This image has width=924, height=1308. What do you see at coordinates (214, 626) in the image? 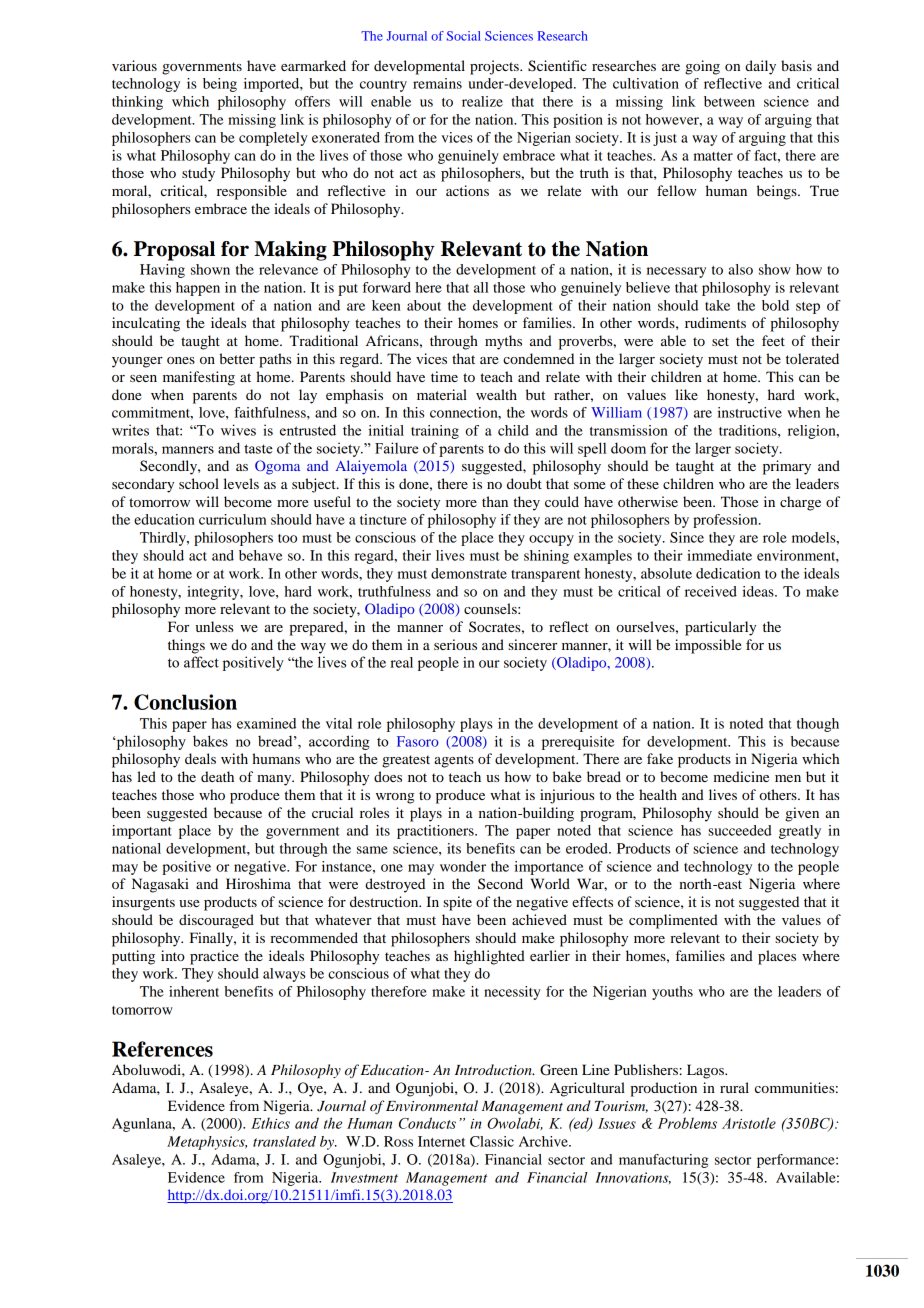
I see `unless` at bounding box center [214, 626].
